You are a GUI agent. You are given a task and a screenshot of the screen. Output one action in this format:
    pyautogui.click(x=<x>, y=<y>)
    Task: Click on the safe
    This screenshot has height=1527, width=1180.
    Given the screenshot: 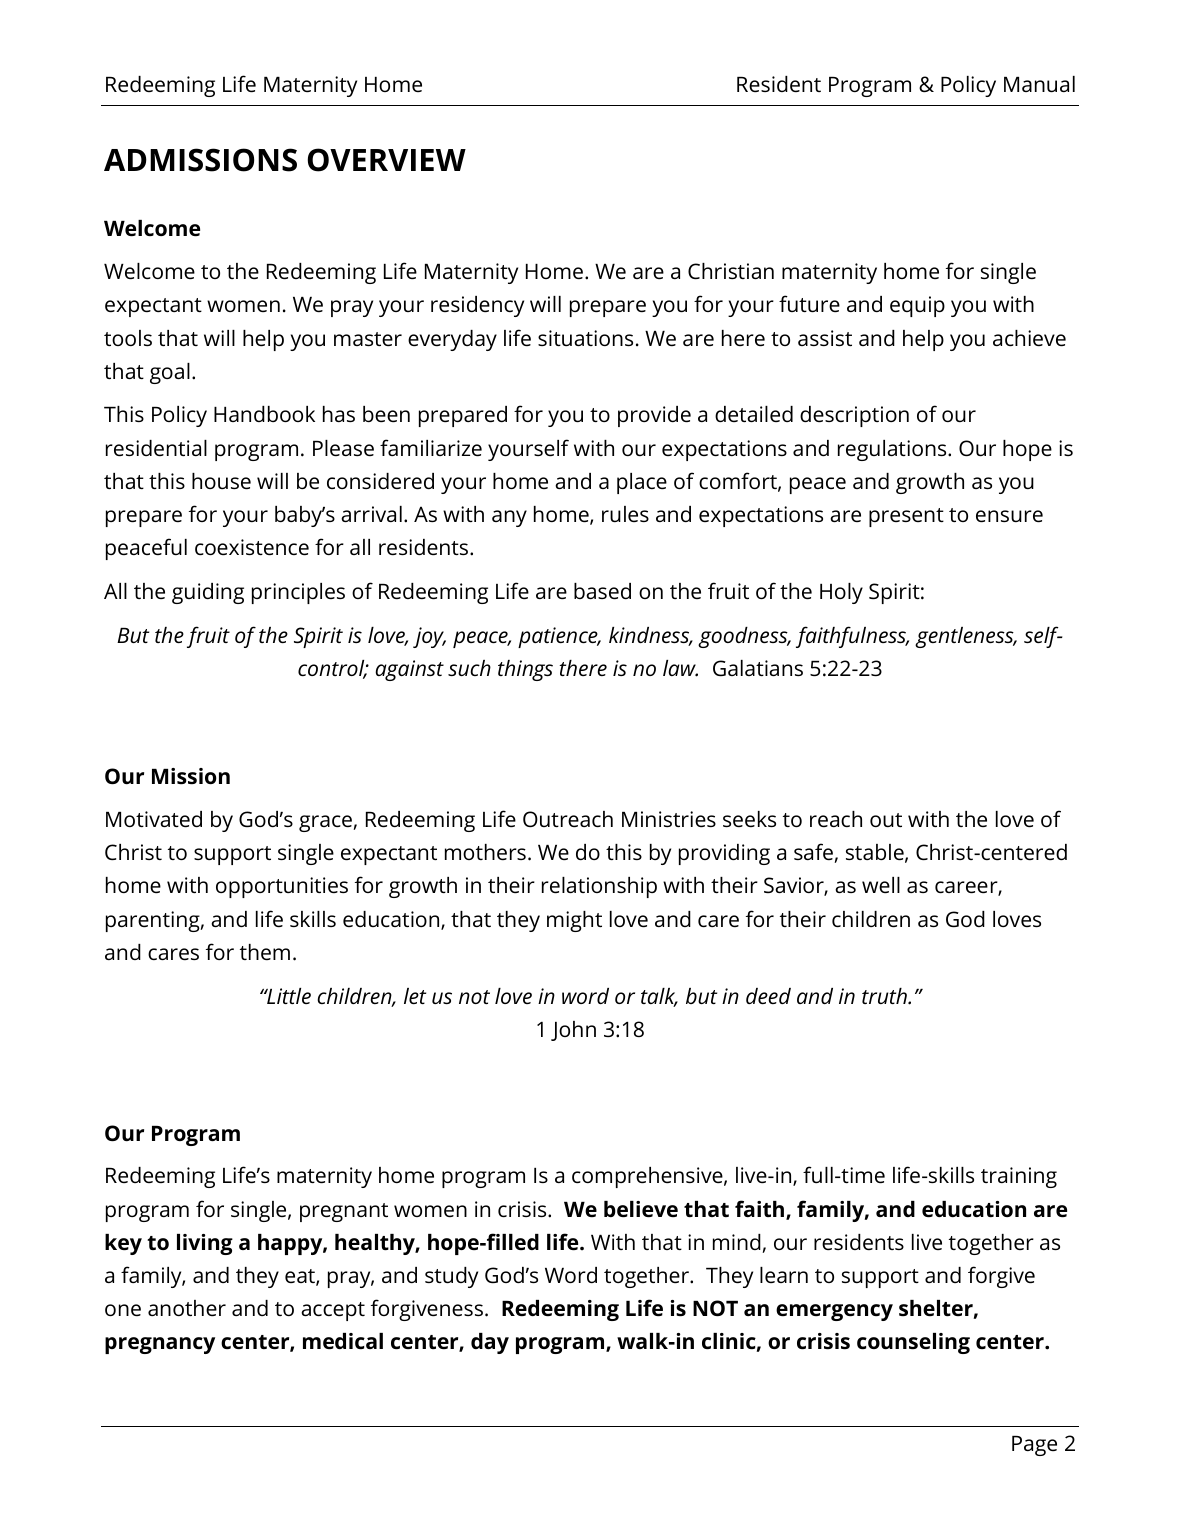 What is the action you would take?
    pyautogui.click(x=813, y=851)
